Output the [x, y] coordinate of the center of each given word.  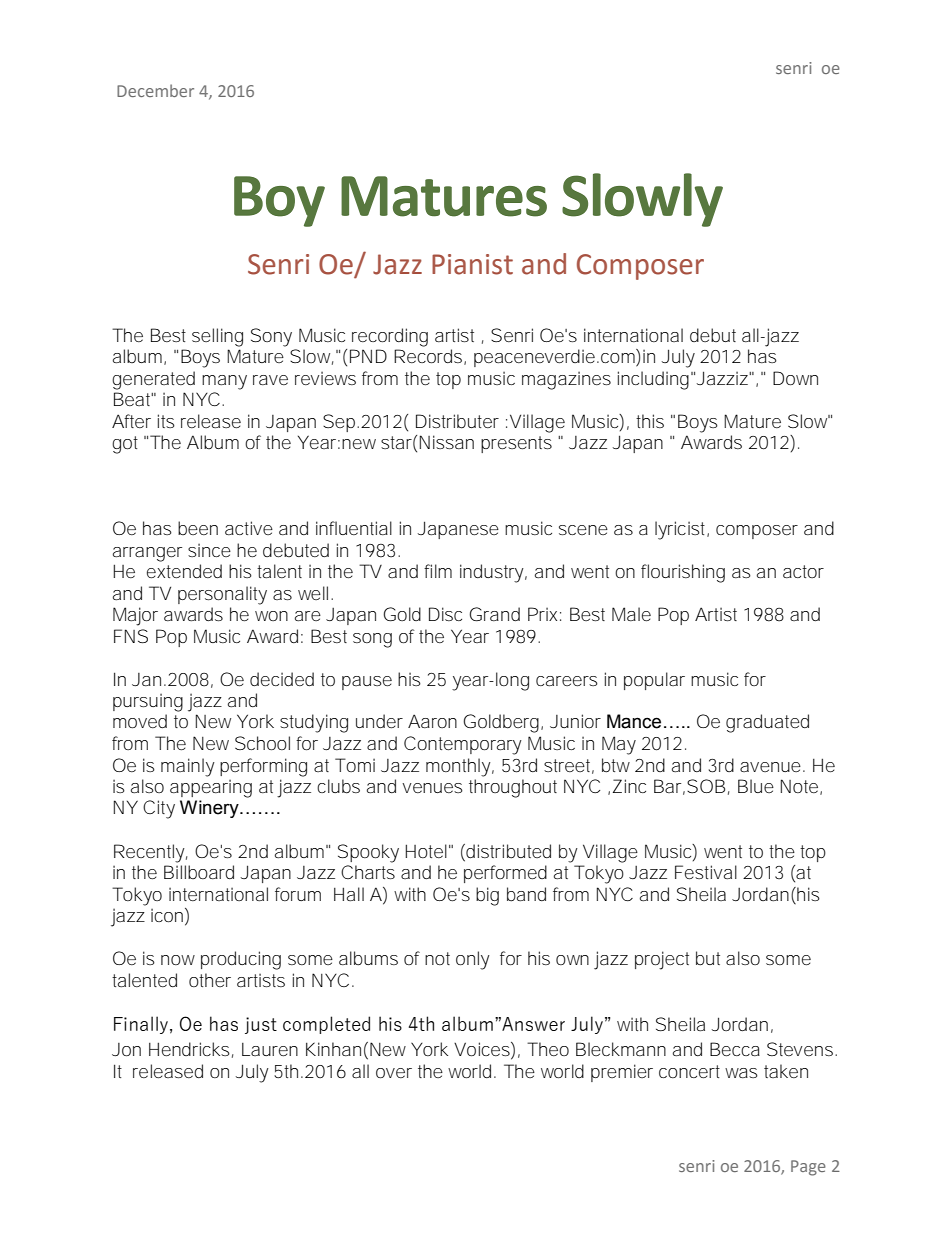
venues [432, 788]
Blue [756, 786]
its [166, 421]
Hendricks [189, 1049]
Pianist [472, 264]
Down [795, 378]
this [650, 421]
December [155, 90]
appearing [211, 788]
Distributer [457, 421]
